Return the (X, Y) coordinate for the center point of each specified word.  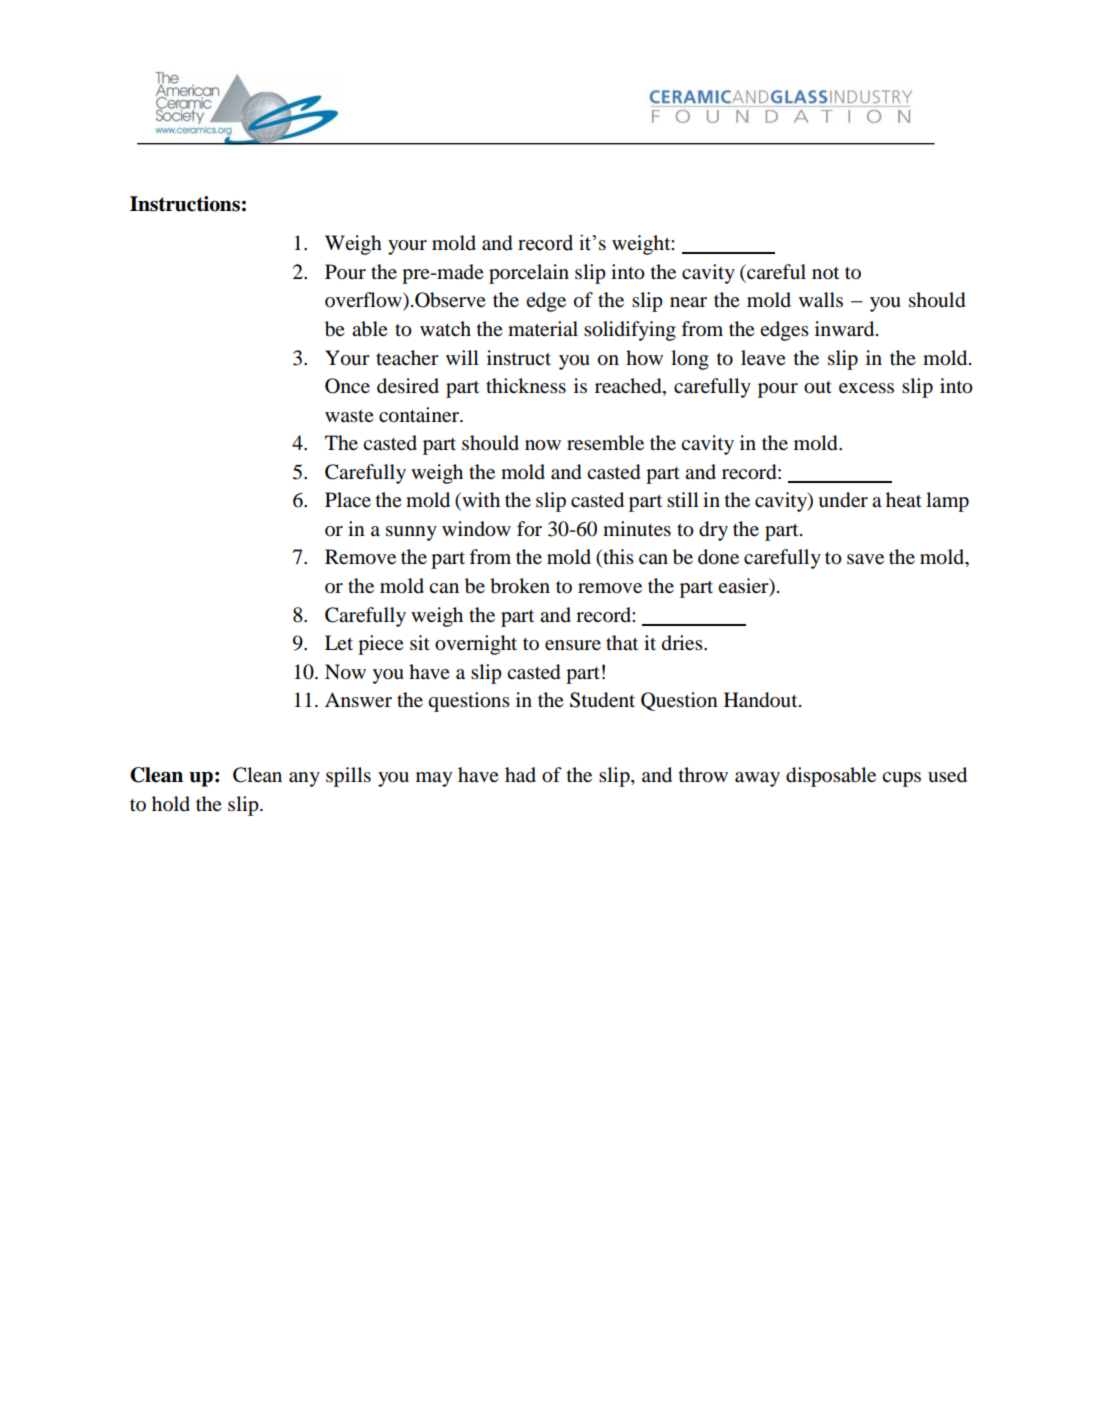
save (865, 559)
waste (349, 416)
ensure (573, 645)
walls (821, 299)
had (520, 775)
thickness (526, 386)
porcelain (529, 274)
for (529, 529)
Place (348, 500)
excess (866, 388)
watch (445, 328)
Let (339, 642)
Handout (762, 700)
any (304, 779)
